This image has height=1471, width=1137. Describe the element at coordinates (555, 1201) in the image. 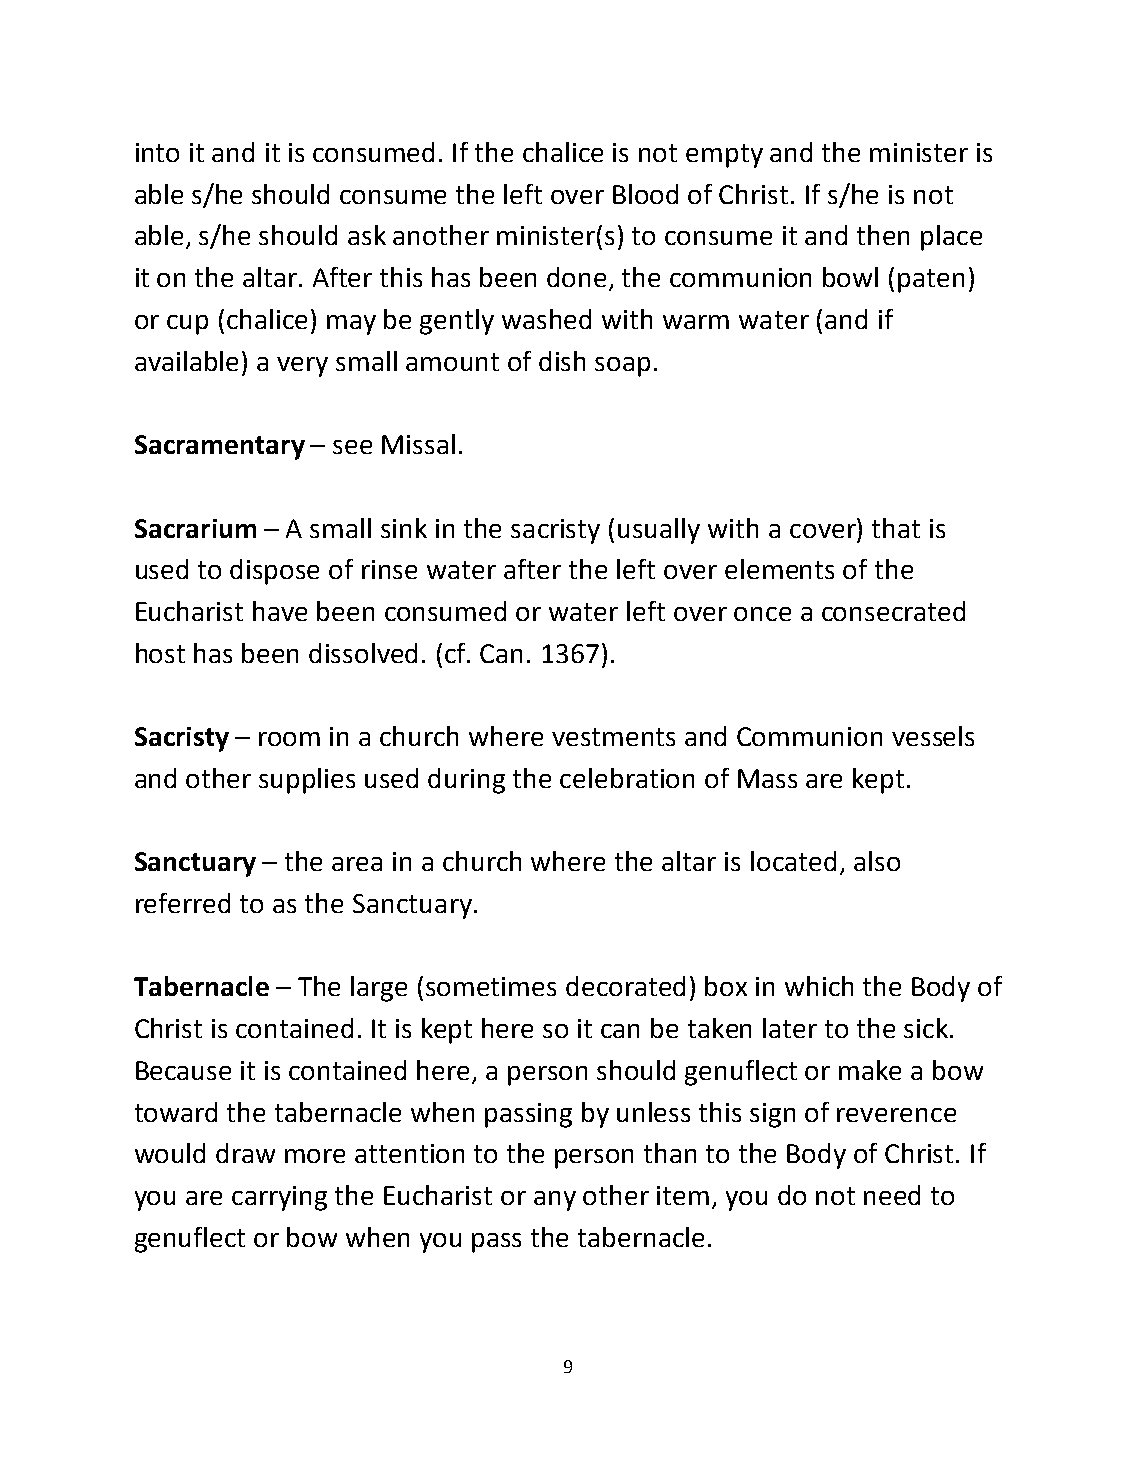

I see `any` at that location.
